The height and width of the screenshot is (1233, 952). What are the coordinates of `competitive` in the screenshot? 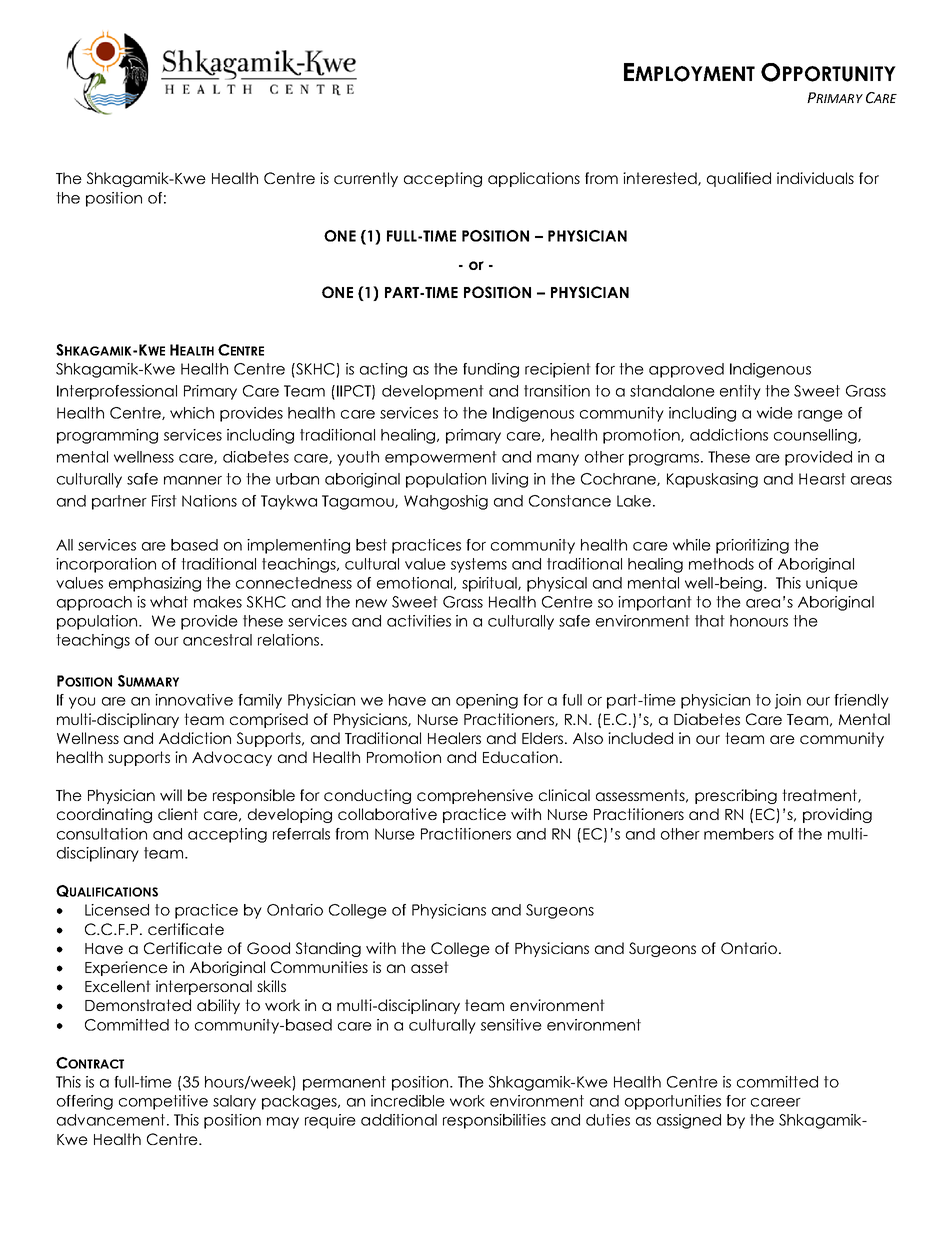 It's located at (163, 1102).
